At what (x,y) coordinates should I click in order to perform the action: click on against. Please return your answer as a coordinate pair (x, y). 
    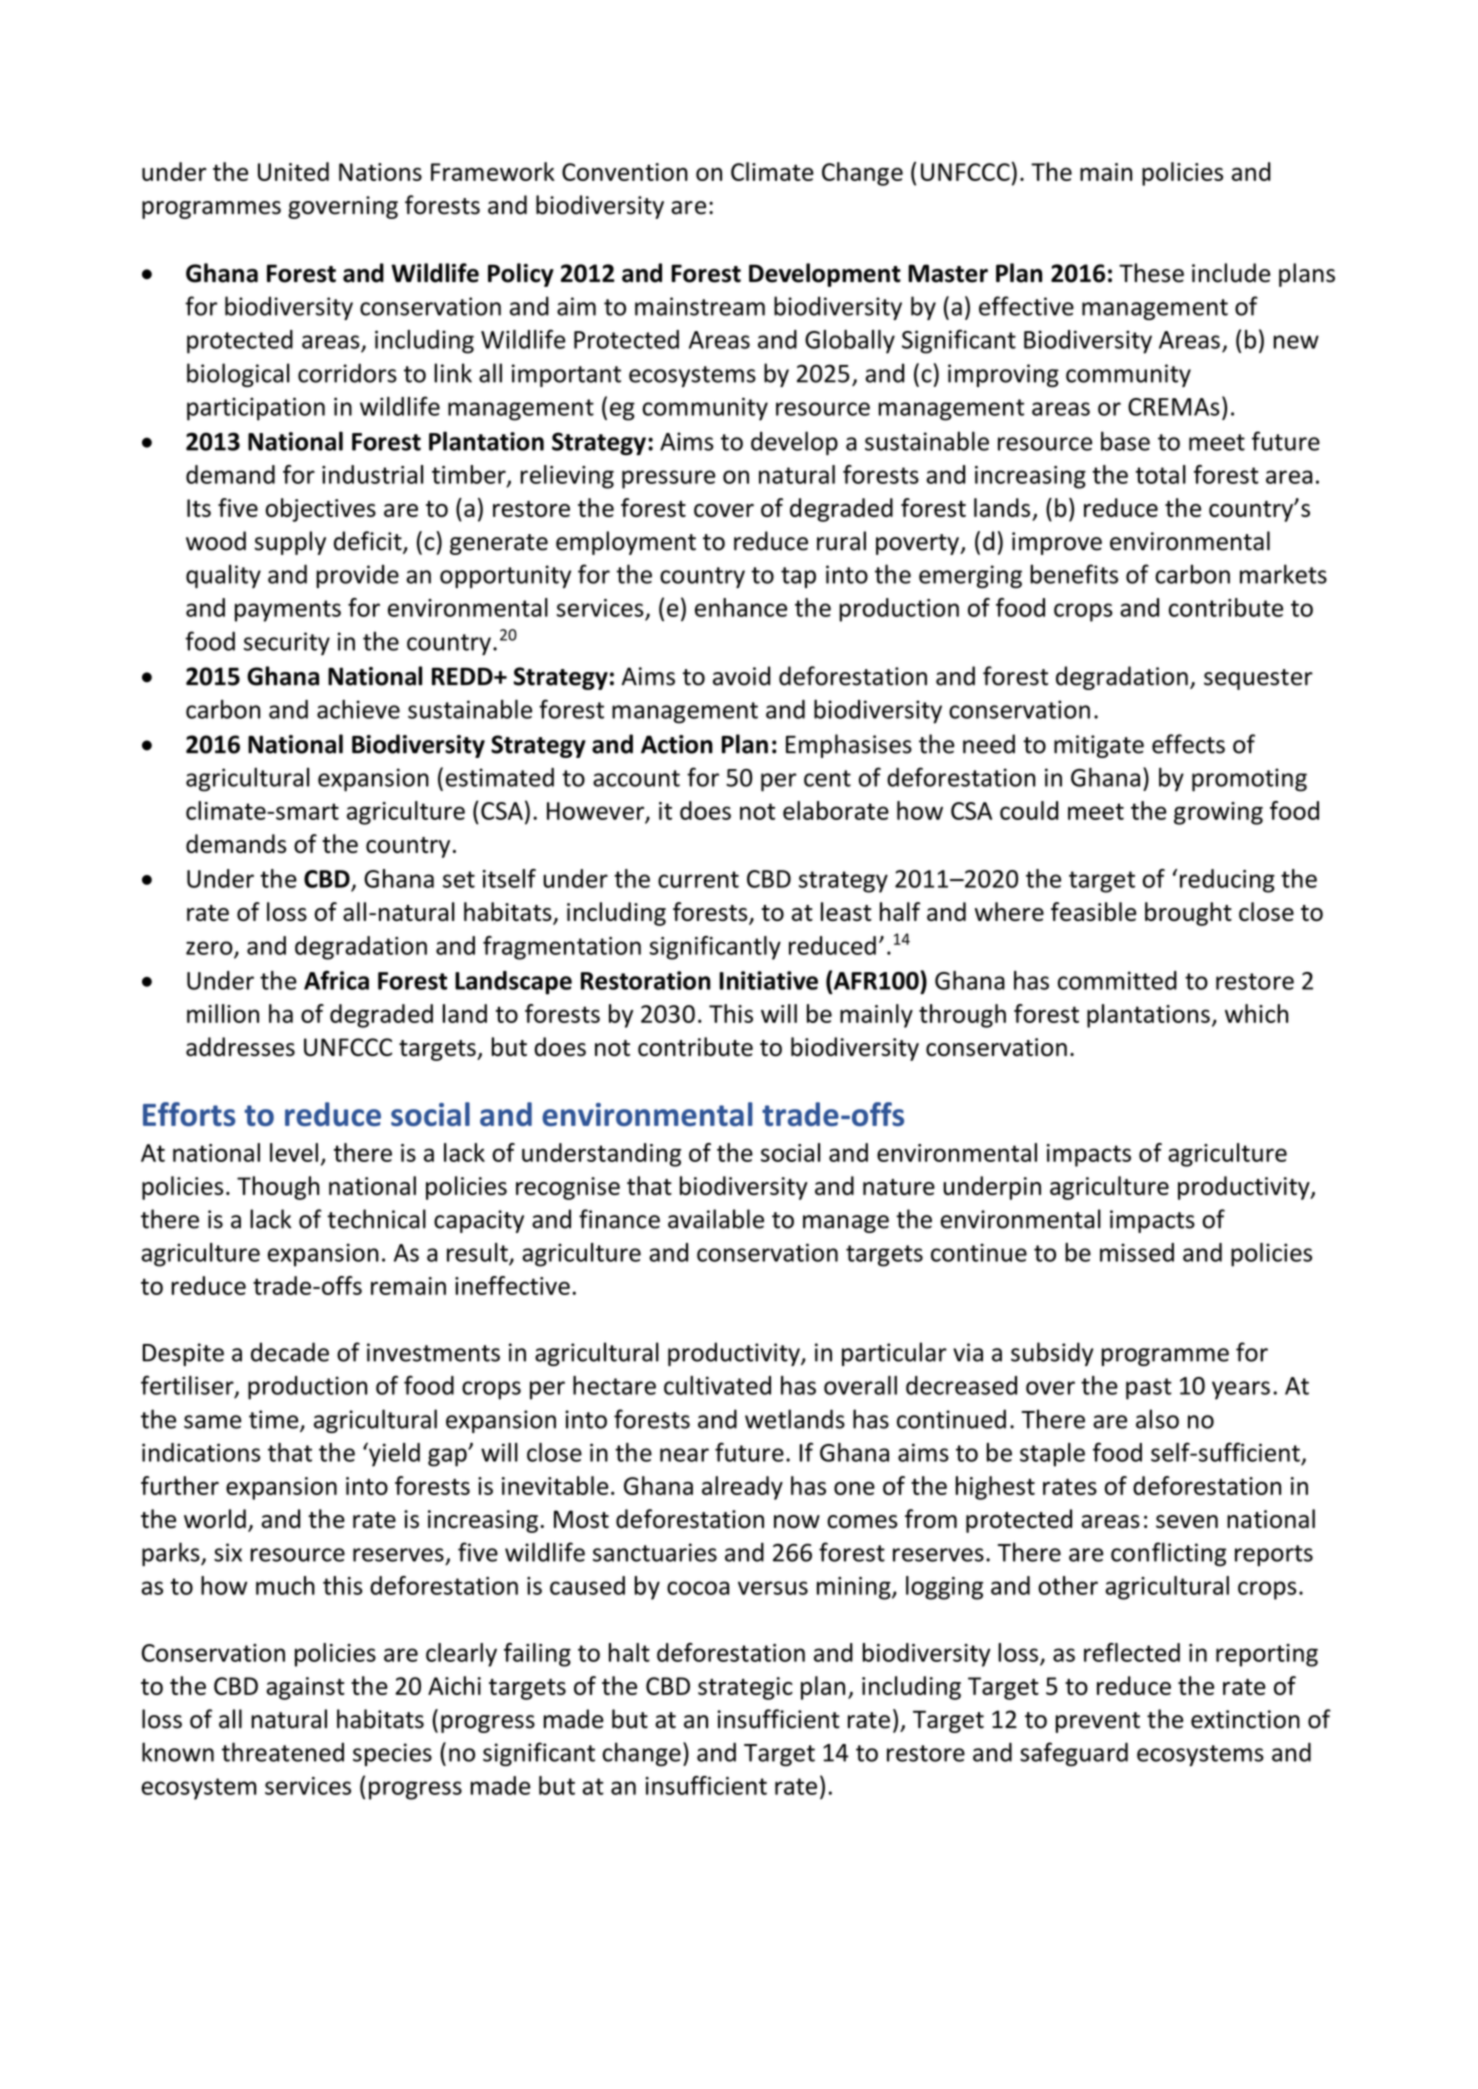
    Looking at the image, I should click on (305, 1688).
